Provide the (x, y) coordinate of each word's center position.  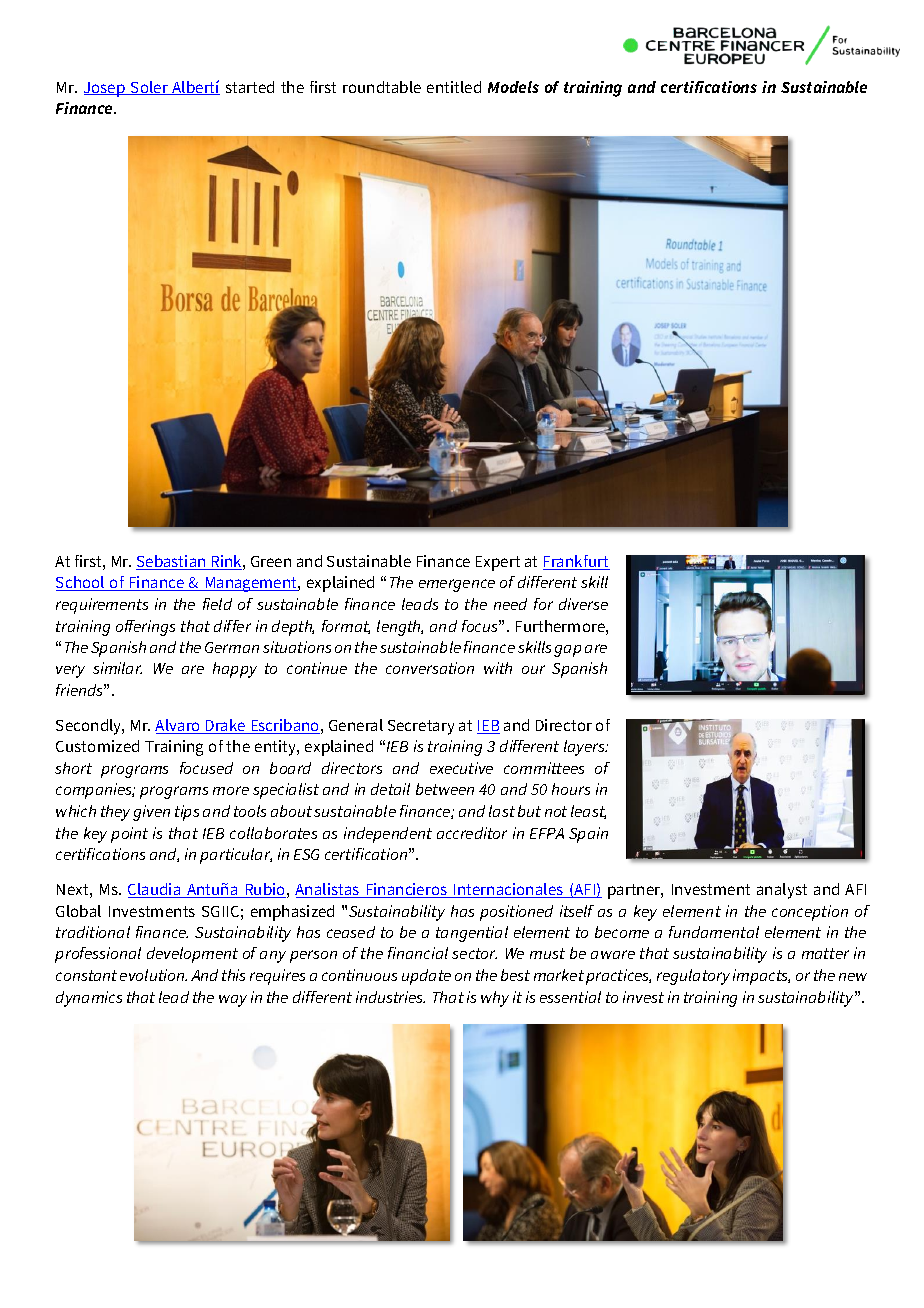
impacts (761, 977)
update (426, 977)
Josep (106, 89)
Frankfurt (576, 562)
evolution (153, 975)
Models (513, 87)
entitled (454, 87)
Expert (498, 563)
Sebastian (172, 562)
